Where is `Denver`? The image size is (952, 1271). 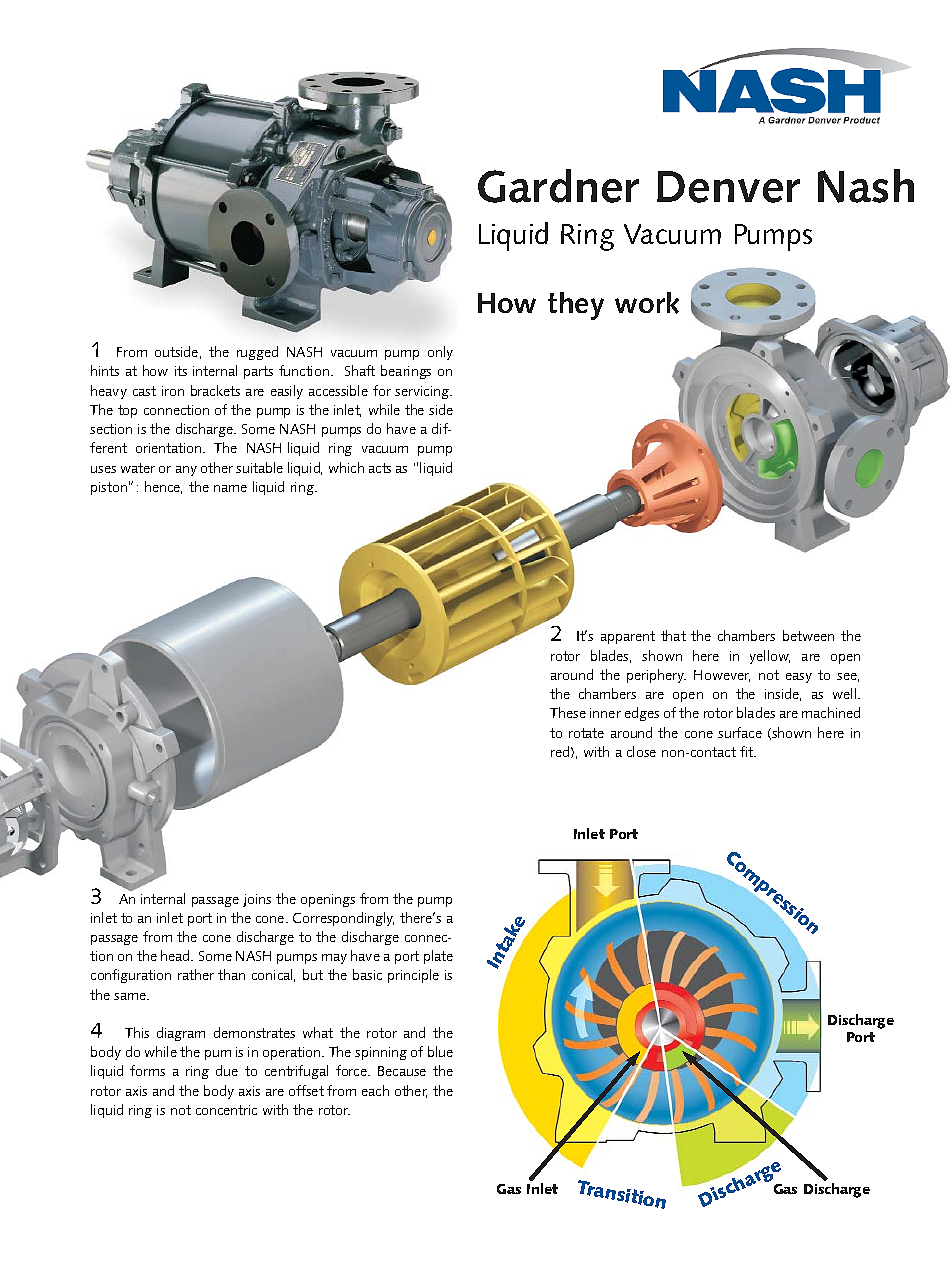
Denver is located at coordinates (728, 187).
